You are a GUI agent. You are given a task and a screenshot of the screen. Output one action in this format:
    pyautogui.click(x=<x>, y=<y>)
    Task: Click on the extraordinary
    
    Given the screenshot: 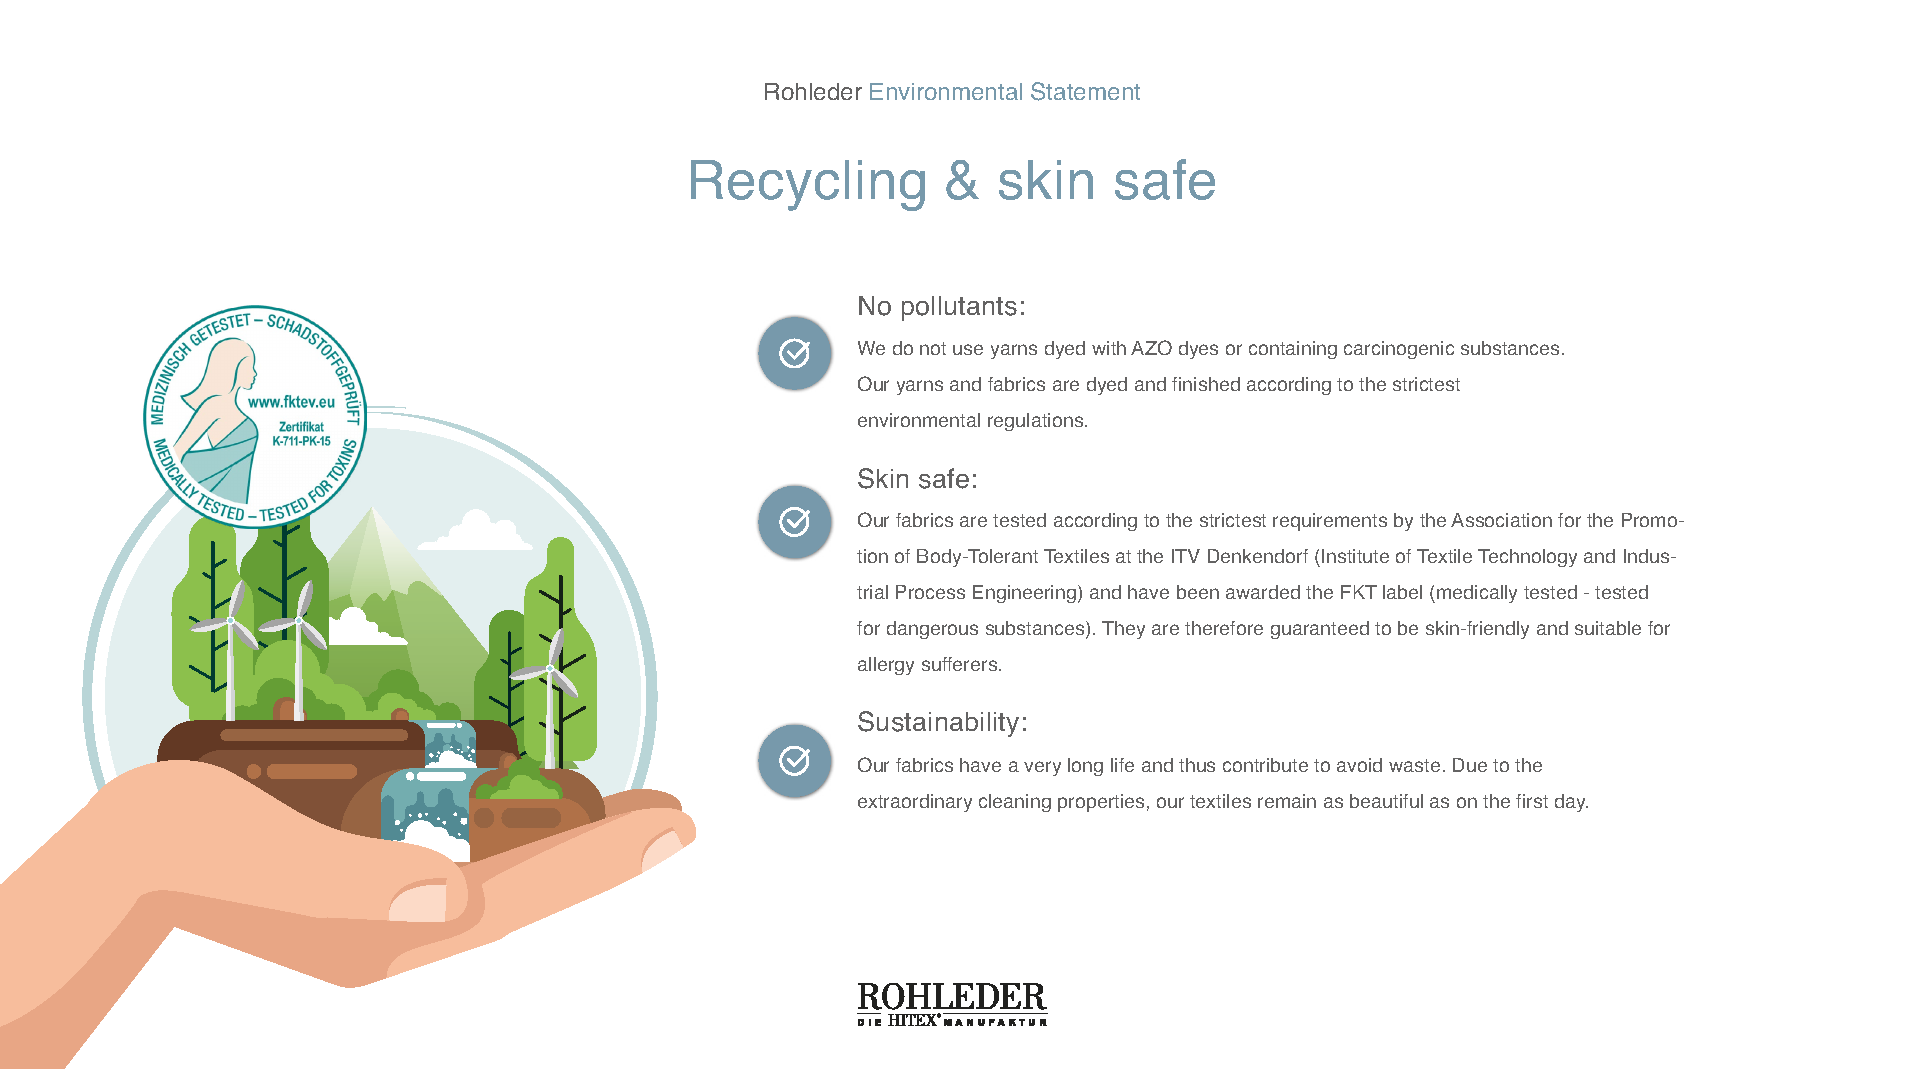 What is the action you would take?
    pyautogui.click(x=915, y=803)
